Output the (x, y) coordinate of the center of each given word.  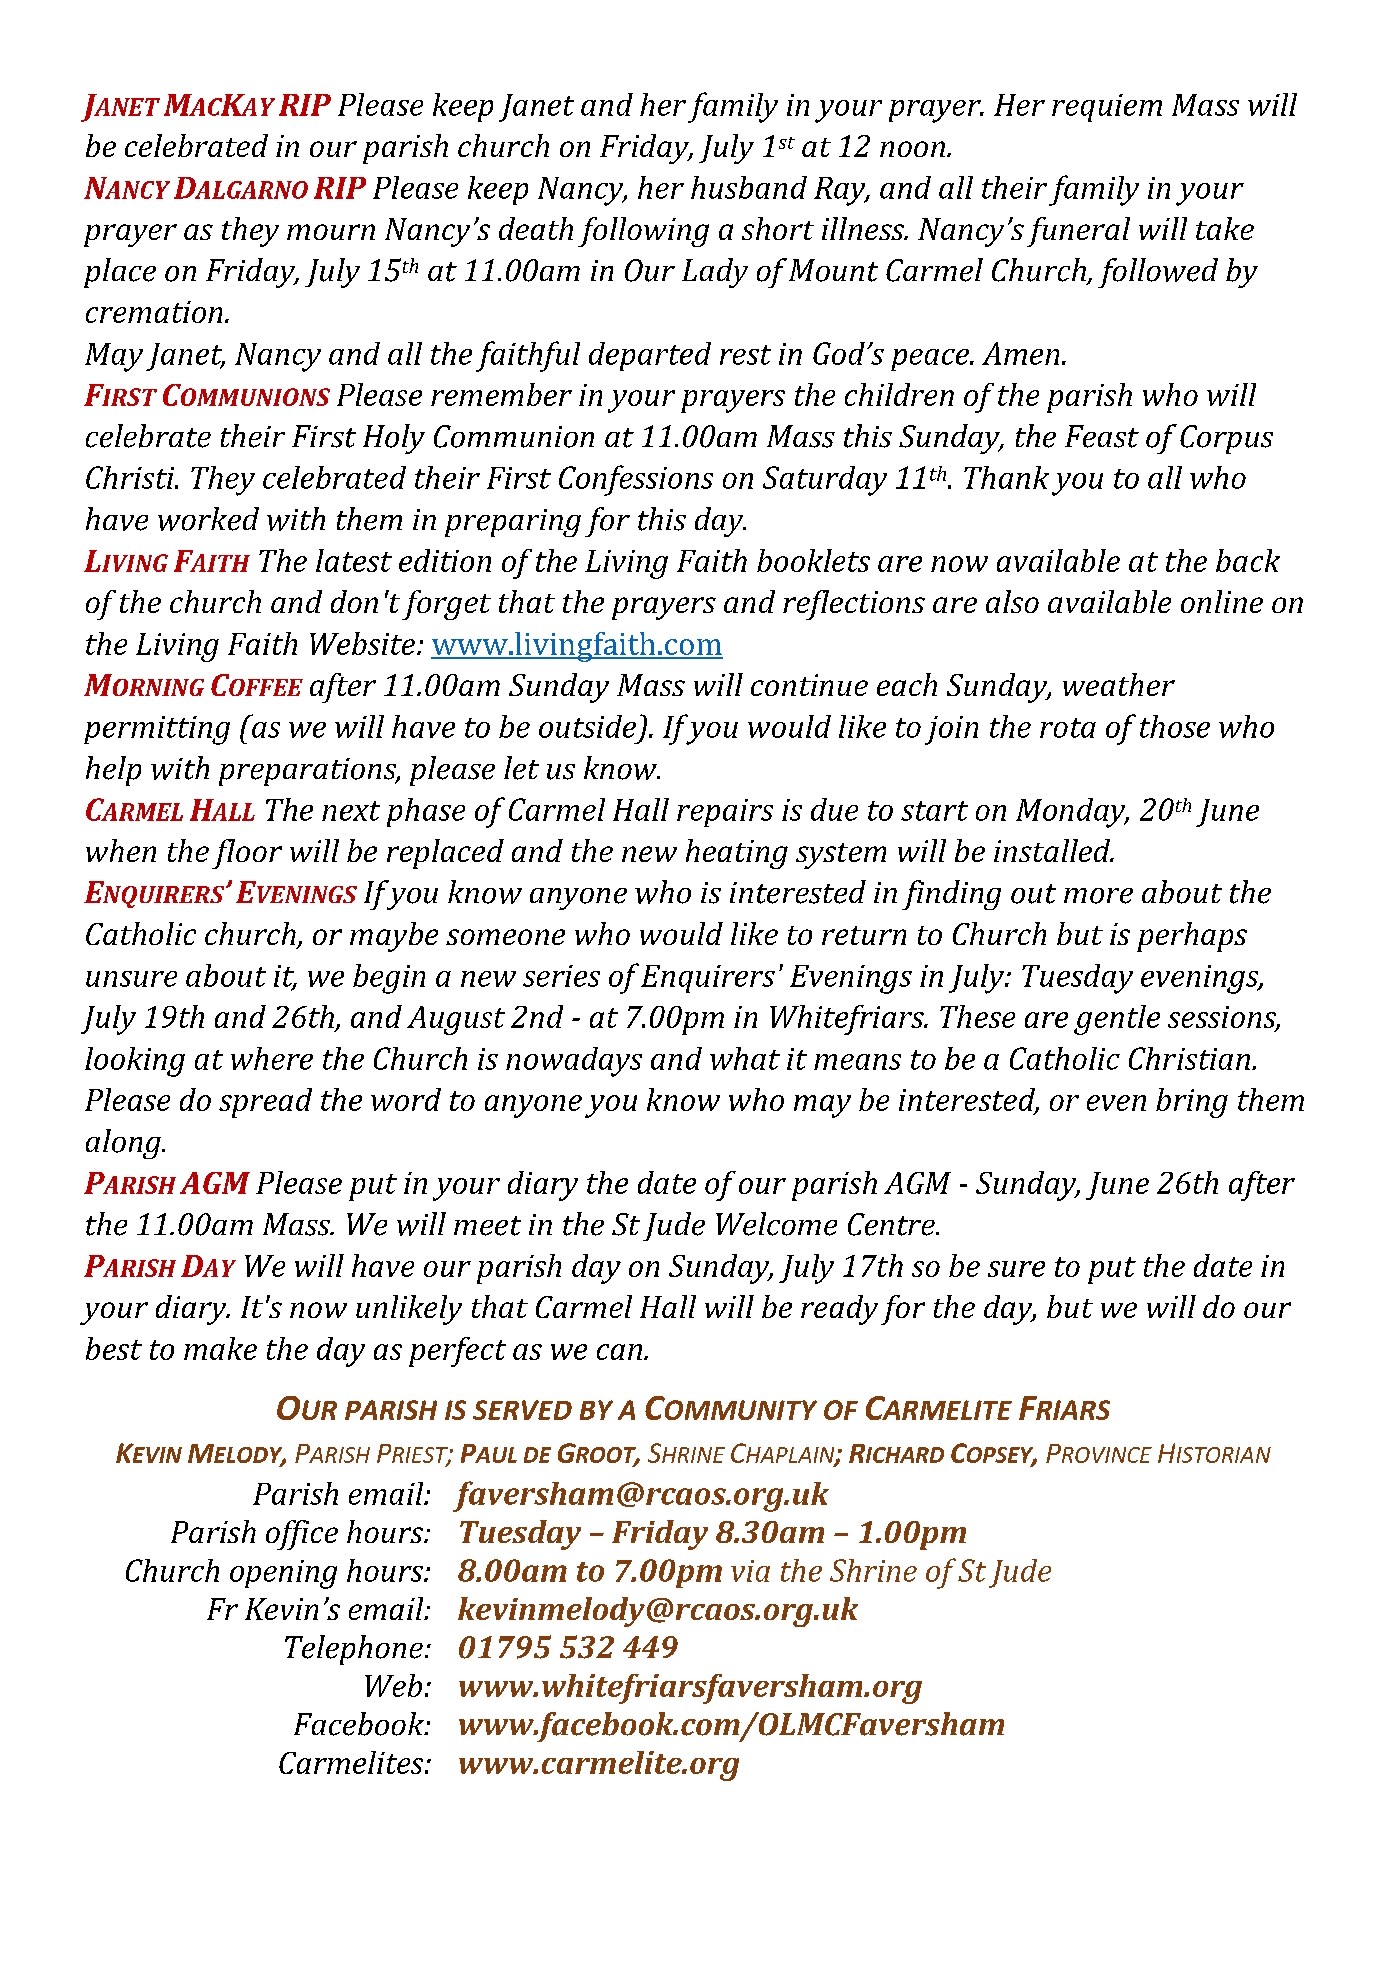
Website (362, 643)
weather (1119, 684)
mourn (331, 232)
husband (749, 187)
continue (809, 685)
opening (283, 1574)
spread (265, 1103)
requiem (1107, 108)
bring (1192, 1103)
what (745, 1058)
